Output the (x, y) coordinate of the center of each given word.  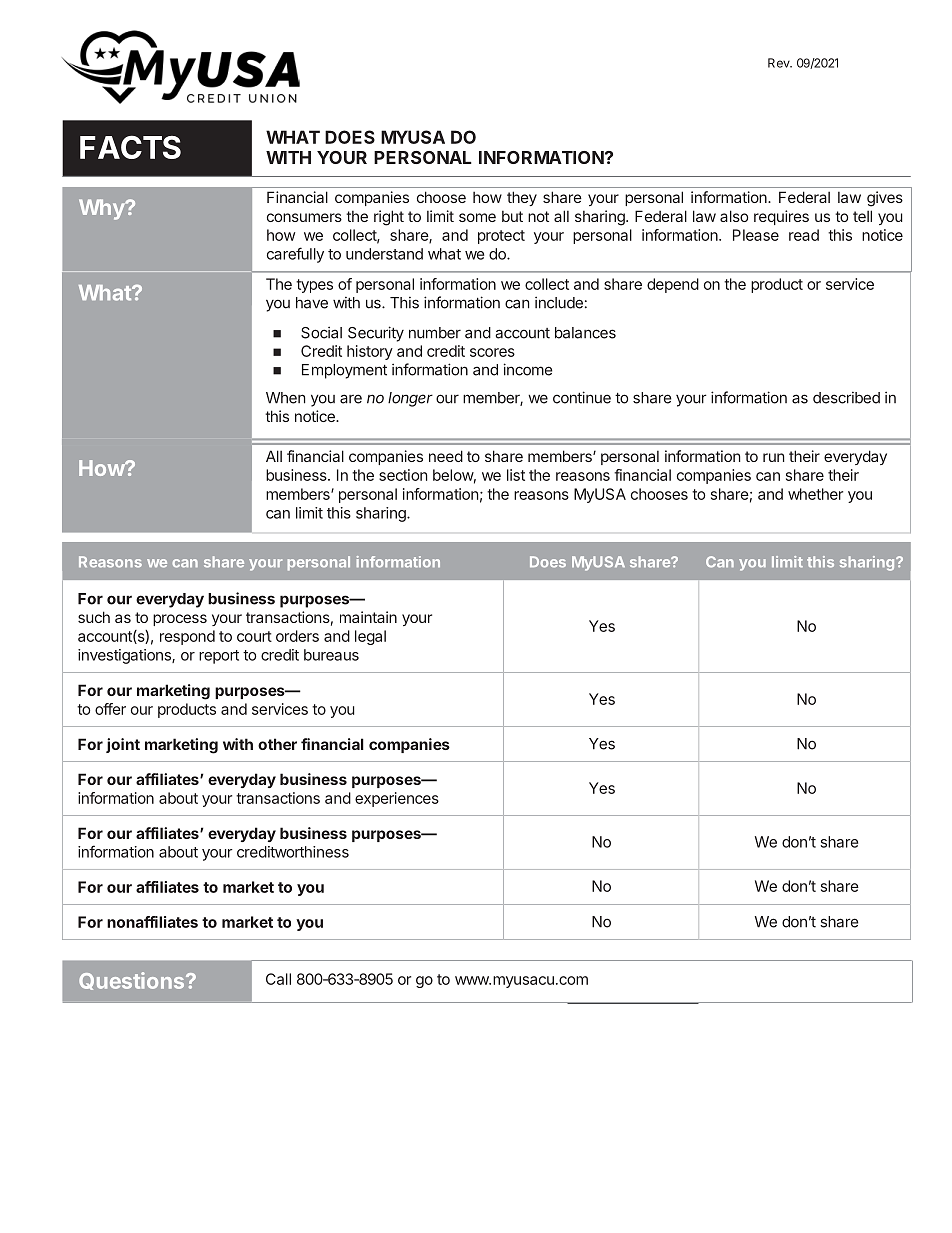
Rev (780, 63)
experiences (397, 799)
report (219, 657)
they (522, 198)
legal (370, 637)
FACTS (130, 147)
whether (815, 494)
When (285, 398)
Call (278, 979)
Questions (133, 981)
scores (492, 352)
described (846, 397)
